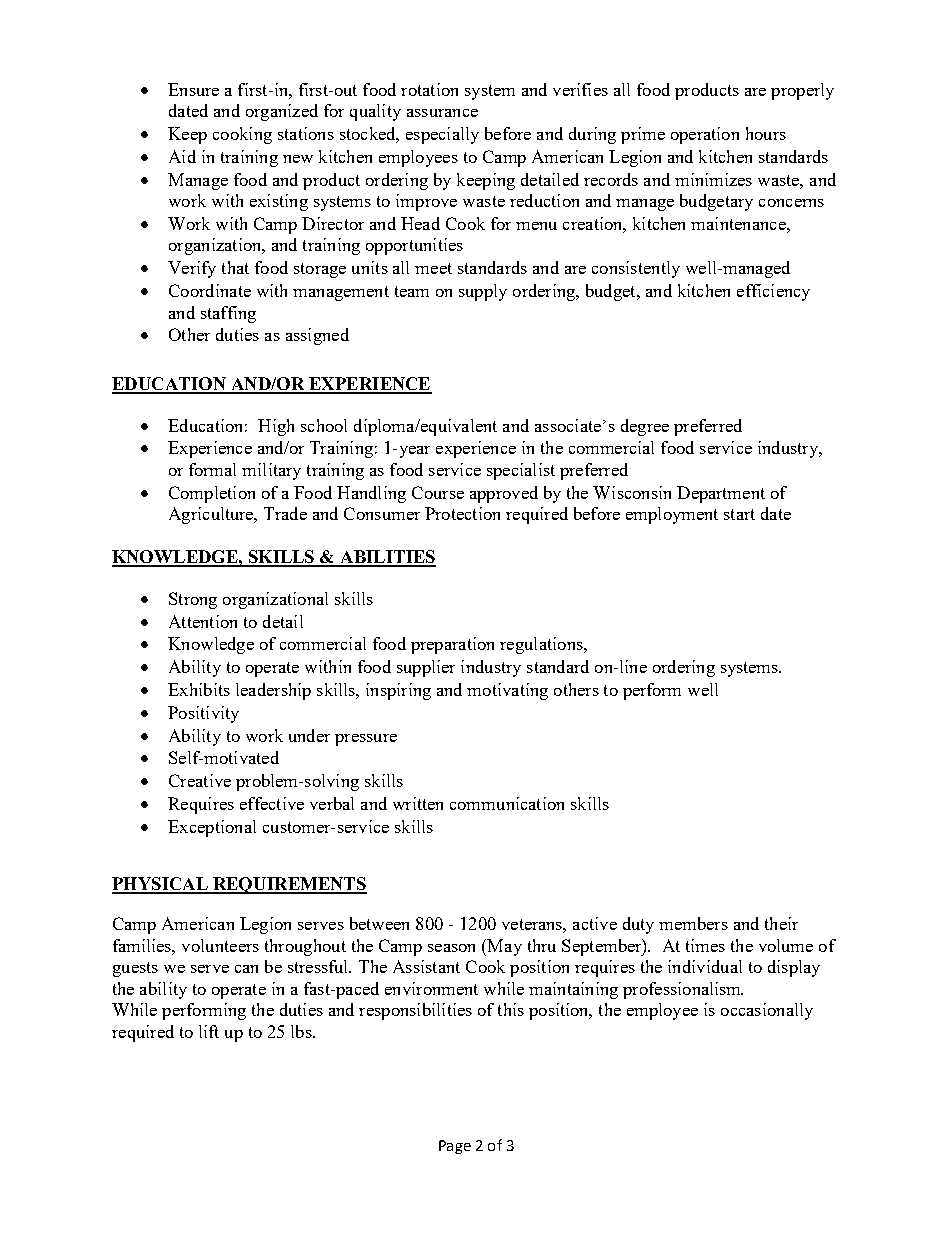 The image size is (952, 1233). What do you see at coordinates (455, 1147) in the image?
I see `Page` at bounding box center [455, 1147].
